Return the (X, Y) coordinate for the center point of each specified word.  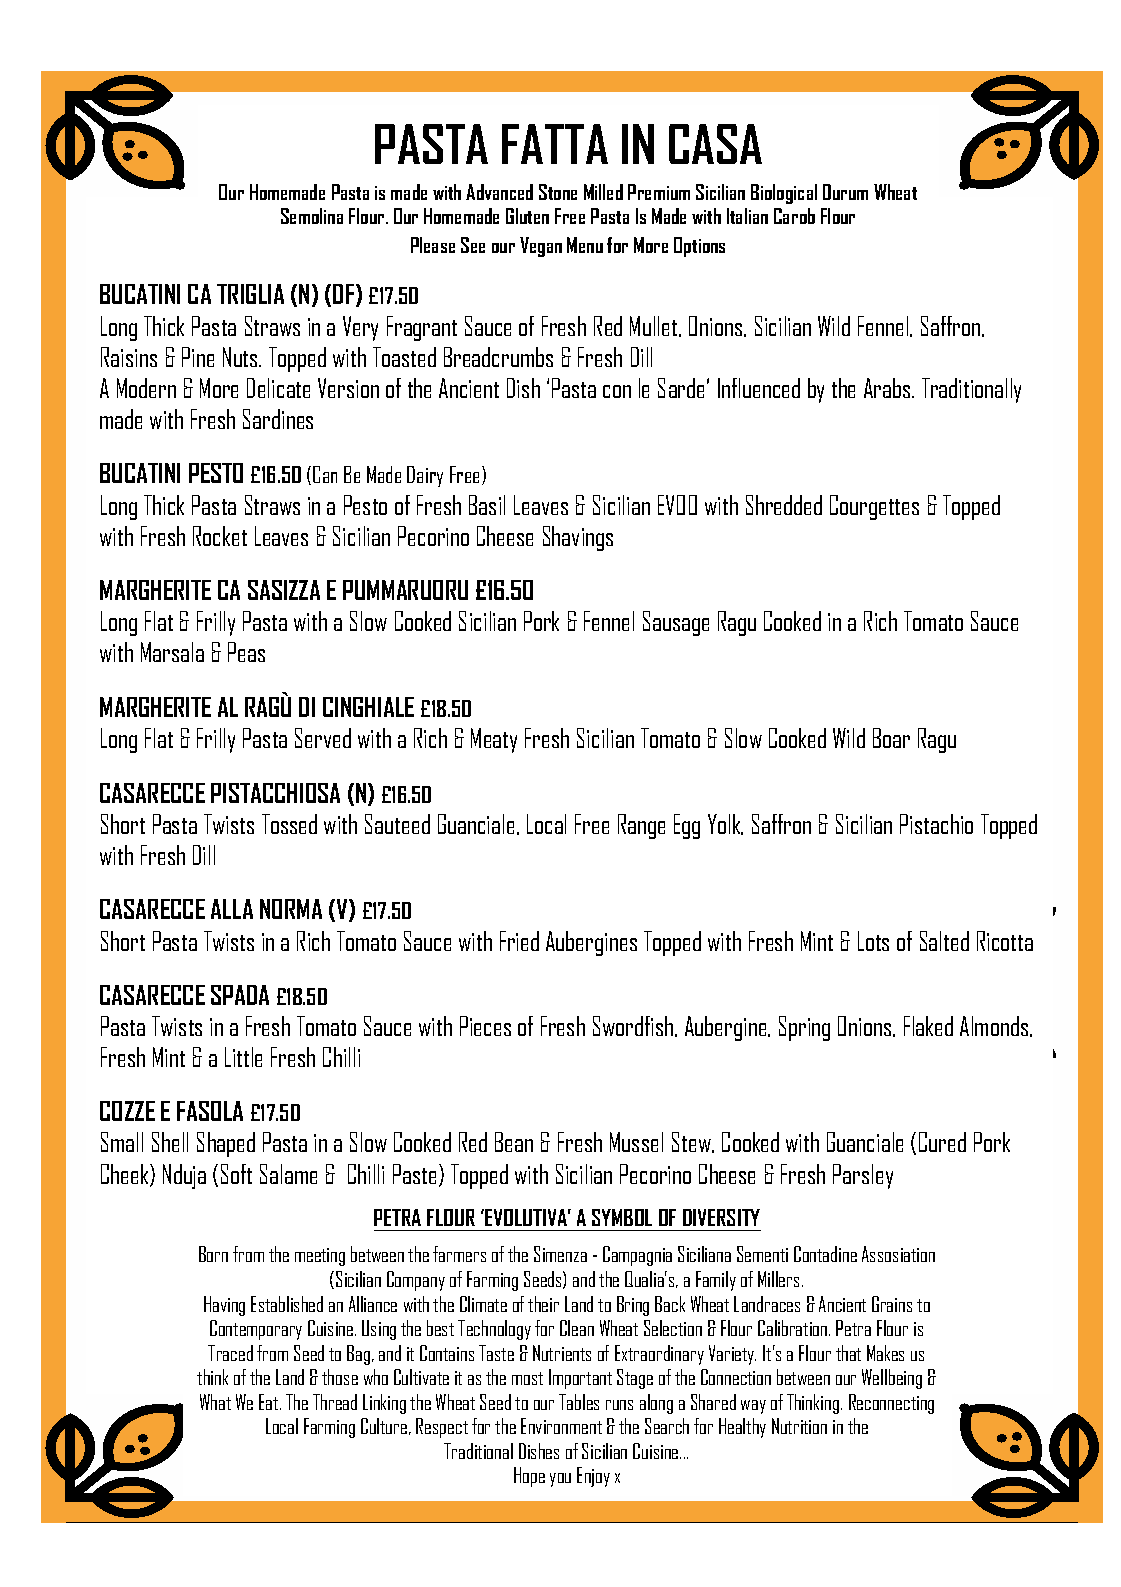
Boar (891, 738)
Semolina (312, 216)
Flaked (928, 1026)
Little (243, 1057)
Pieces (485, 1026)
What (215, 1402)
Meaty (494, 740)
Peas (246, 652)
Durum (845, 192)
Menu (585, 245)
